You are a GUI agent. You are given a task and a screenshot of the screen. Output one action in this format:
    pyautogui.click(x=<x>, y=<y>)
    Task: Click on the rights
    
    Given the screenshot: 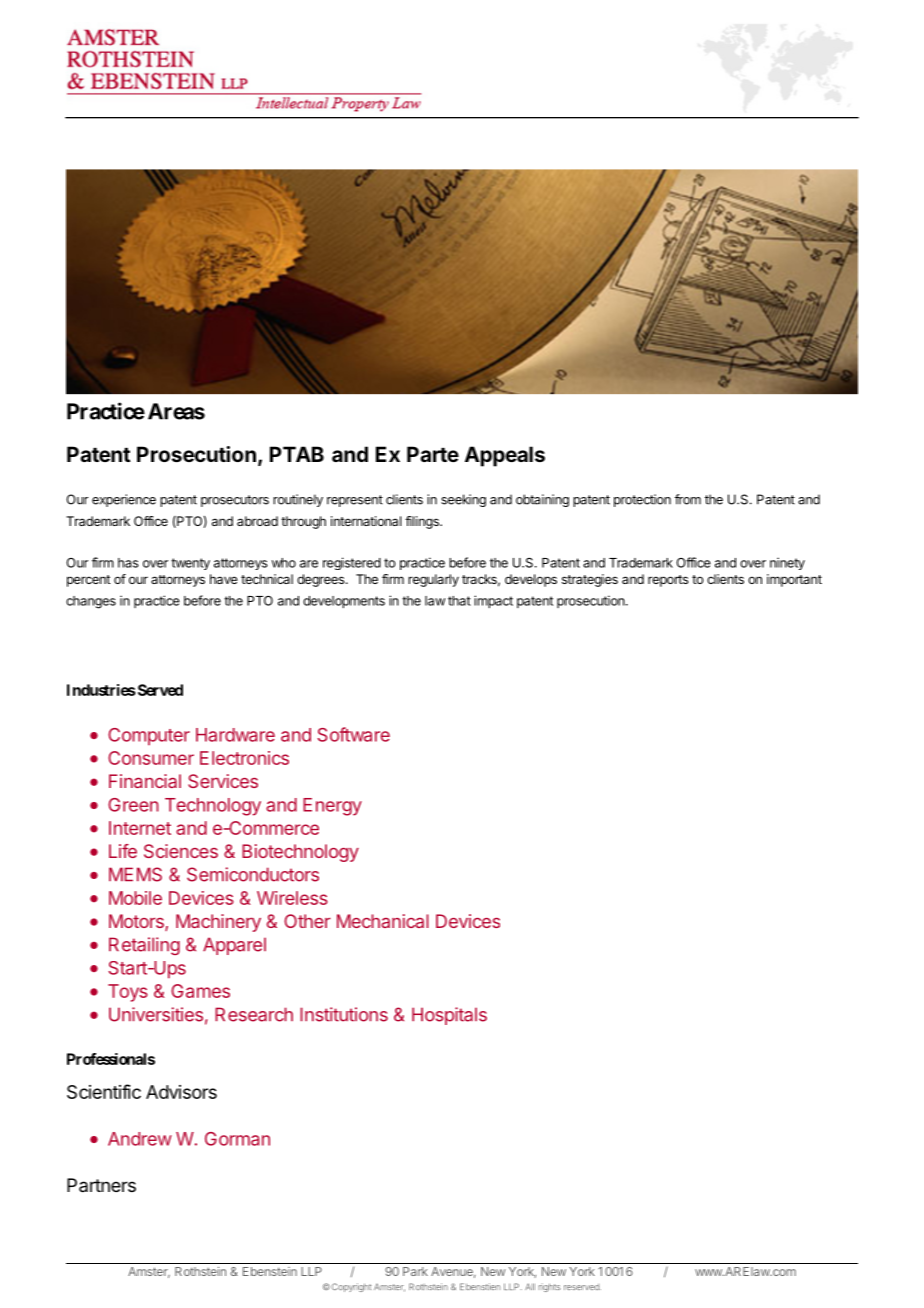 What is the action you would take?
    pyautogui.click(x=549, y=1287)
